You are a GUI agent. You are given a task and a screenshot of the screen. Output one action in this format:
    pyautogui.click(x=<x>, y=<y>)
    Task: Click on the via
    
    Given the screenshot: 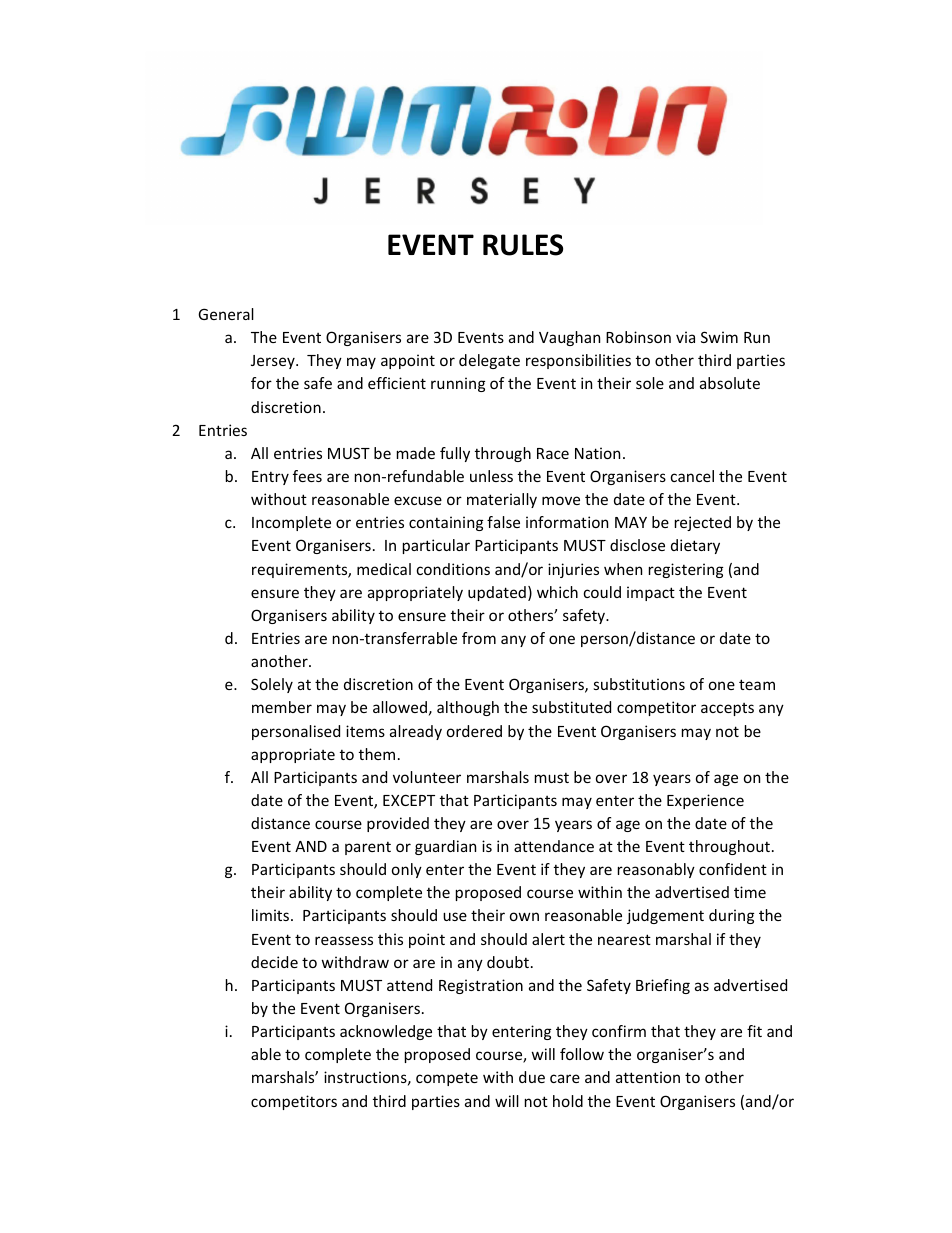 What is the action you would take?
    pyautogui.click(x=685, y=337)
